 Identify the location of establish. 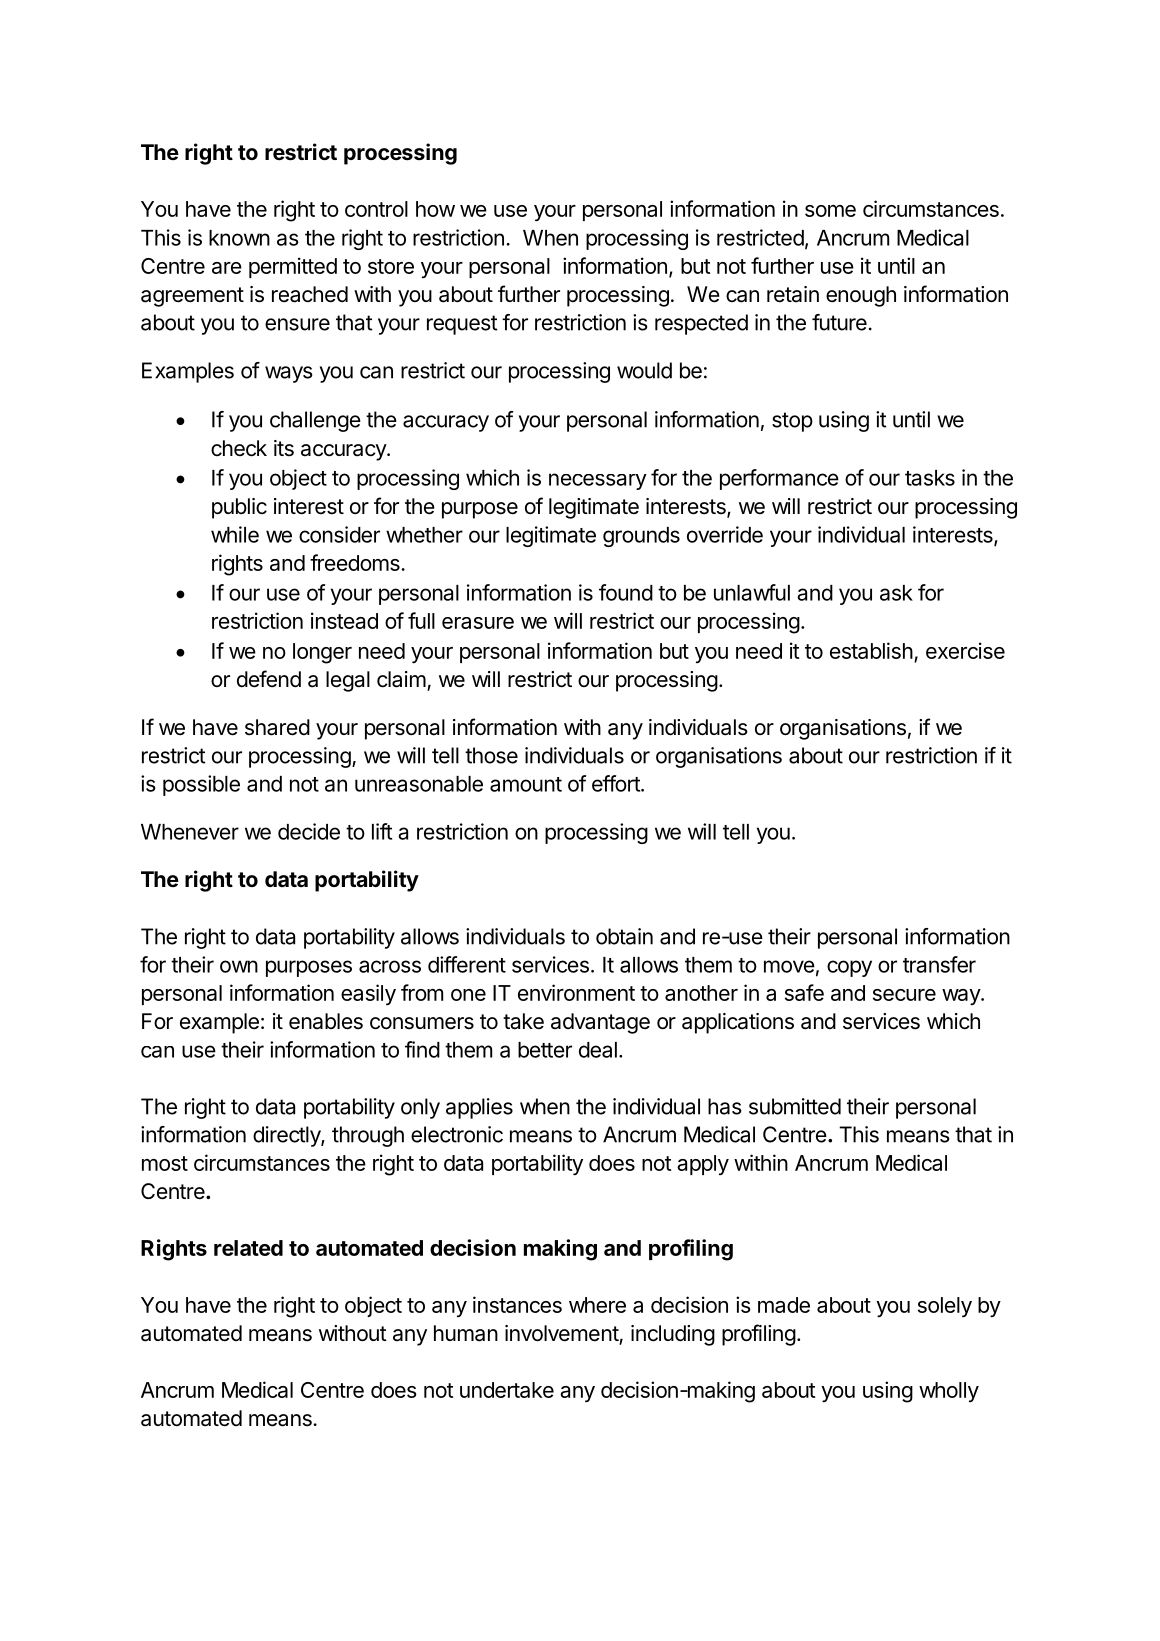
(871, 650).
